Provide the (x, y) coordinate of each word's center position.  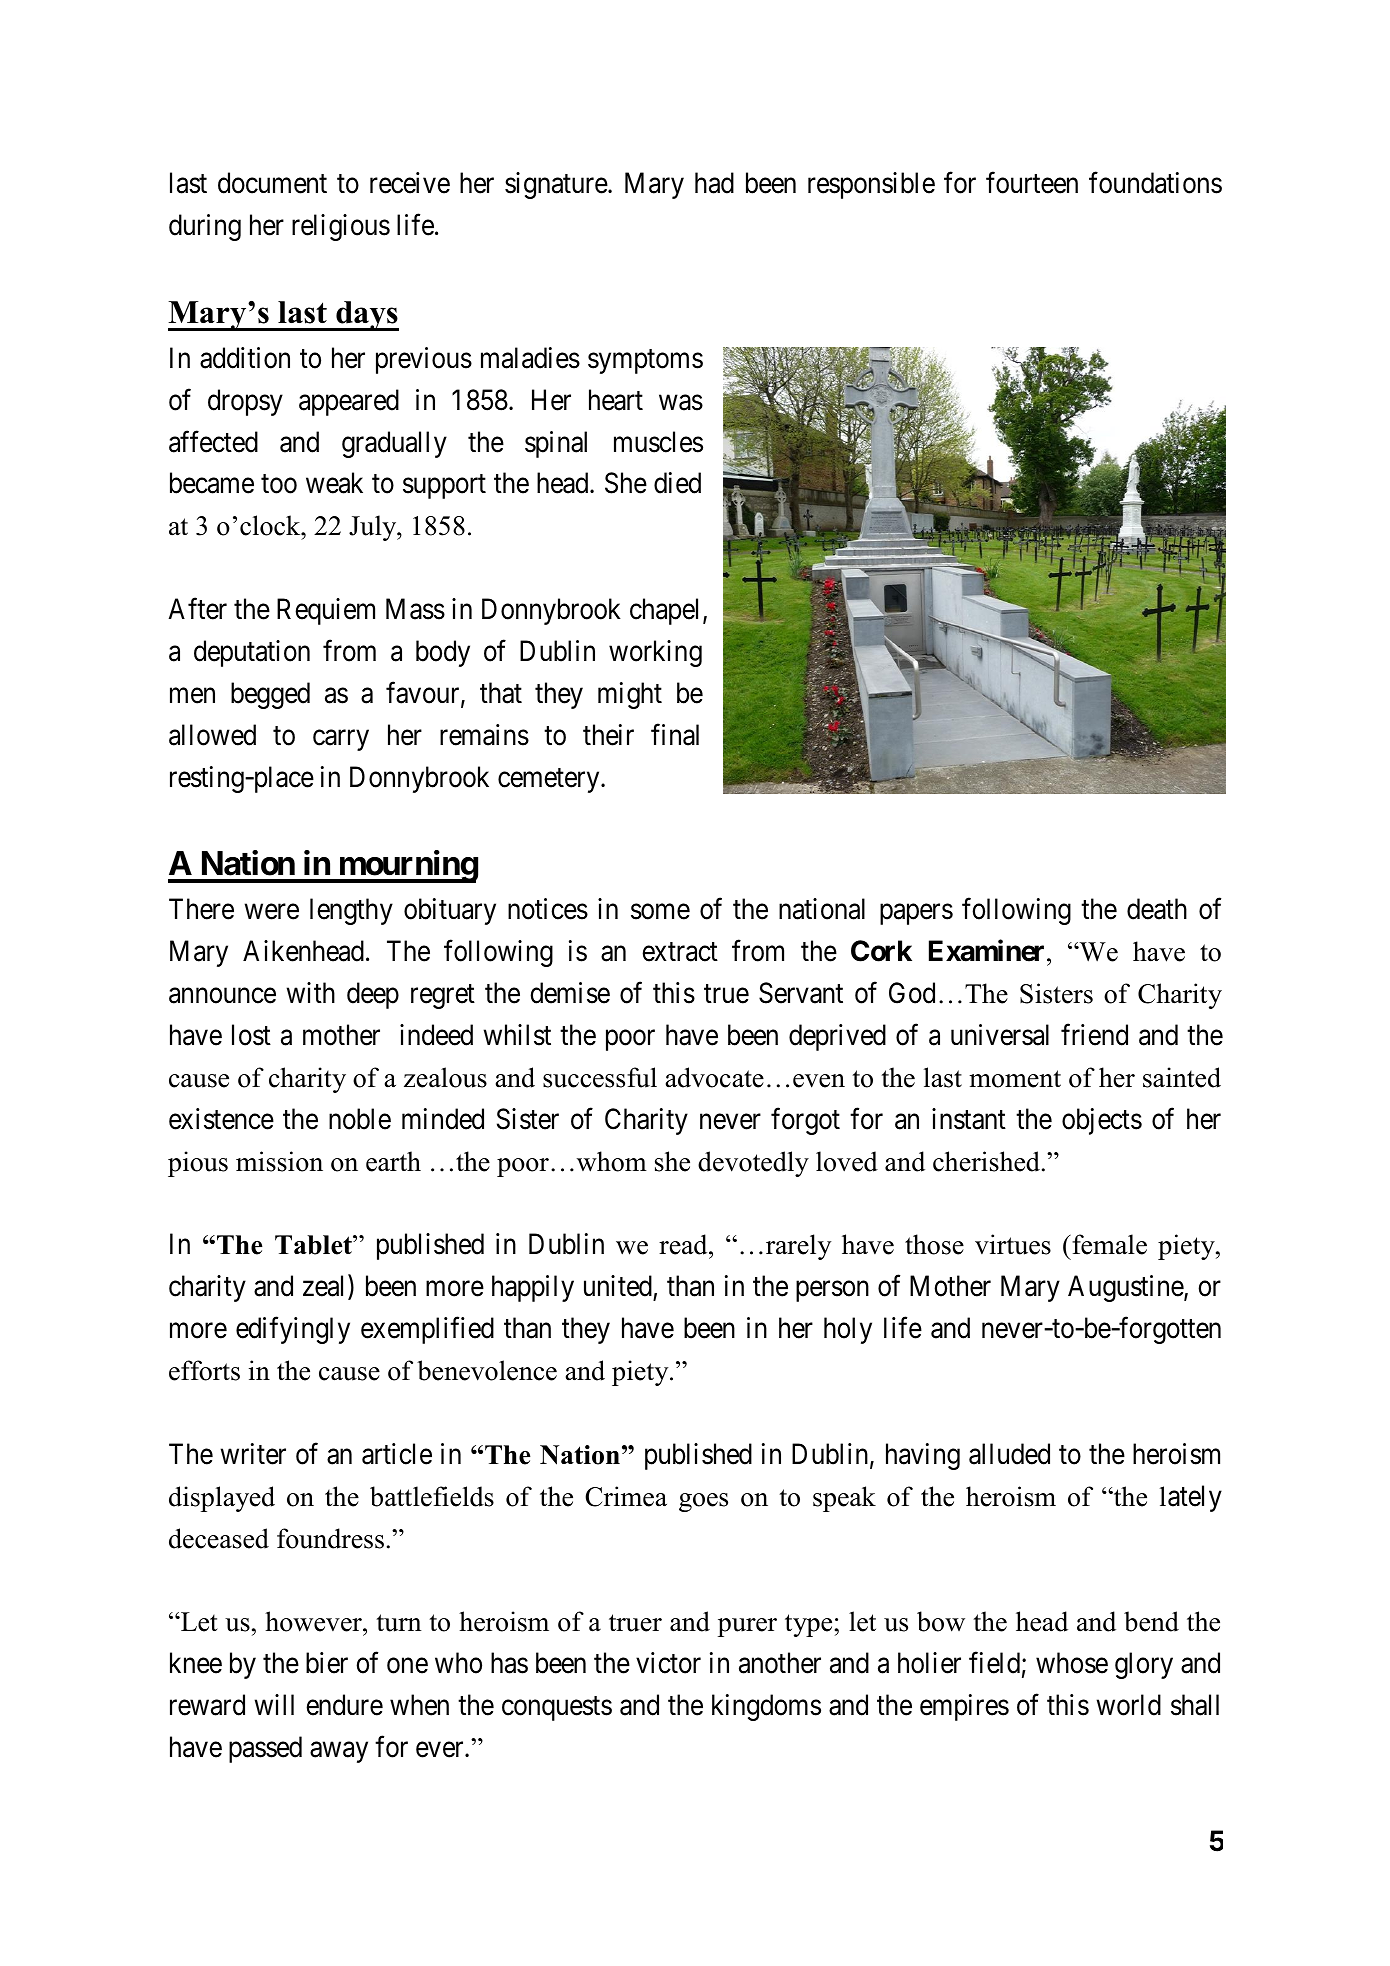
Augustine (1126, 1288)
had (714, 183)
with (310, 992)
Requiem (326, 611)
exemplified (427, 1330)
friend (1094, 1035)
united (618, 1286)
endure (344, 1705)
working (655, 653)
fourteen (1032, 183)
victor (668, 1663)
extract (680, 952)
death (1157, 909)
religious (341, 227)
